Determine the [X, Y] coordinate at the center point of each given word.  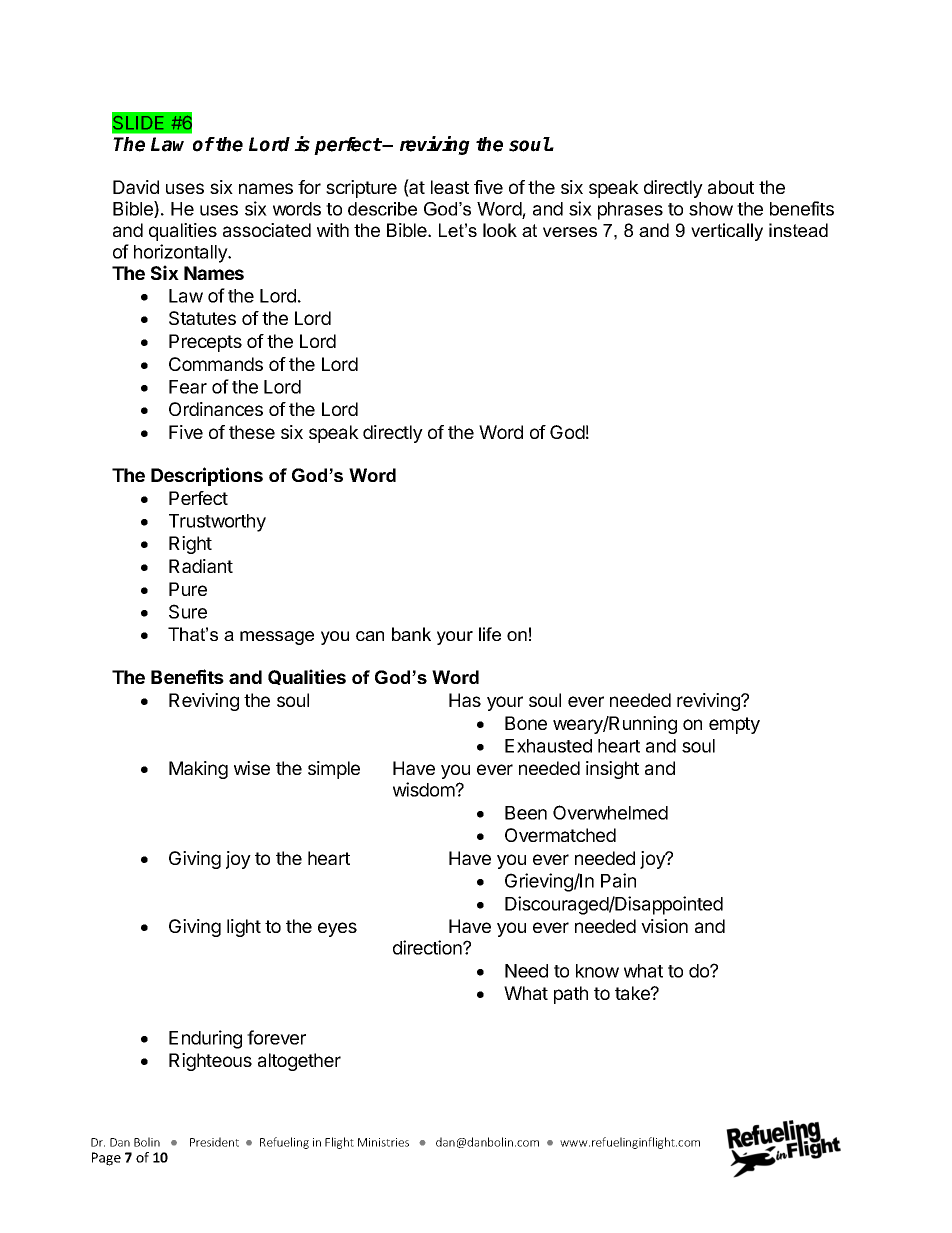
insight [612, 770]
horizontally [182, 253]
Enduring [205, 1039]
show [711, 209]
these [252, 432]
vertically [727, 232]
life [490, 634]
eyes [337, 929]
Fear [188, 387]
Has [465, 700]
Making [198, 770]
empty [734, 725]
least [450, 187]
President [214, 1142]
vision [664, 926]
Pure [188, 589]
